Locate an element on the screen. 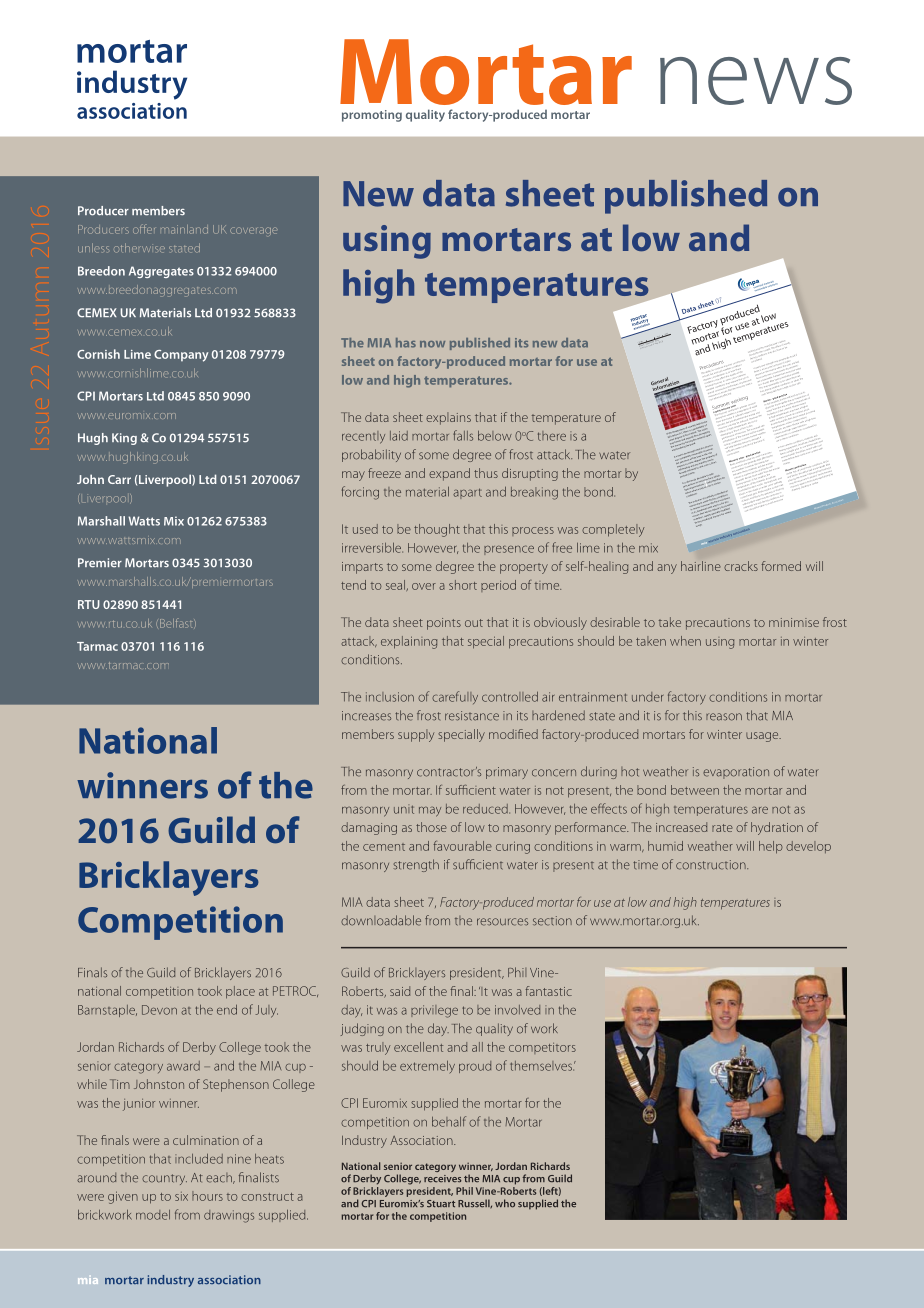  promoting is located at coordinates (372, 116).
